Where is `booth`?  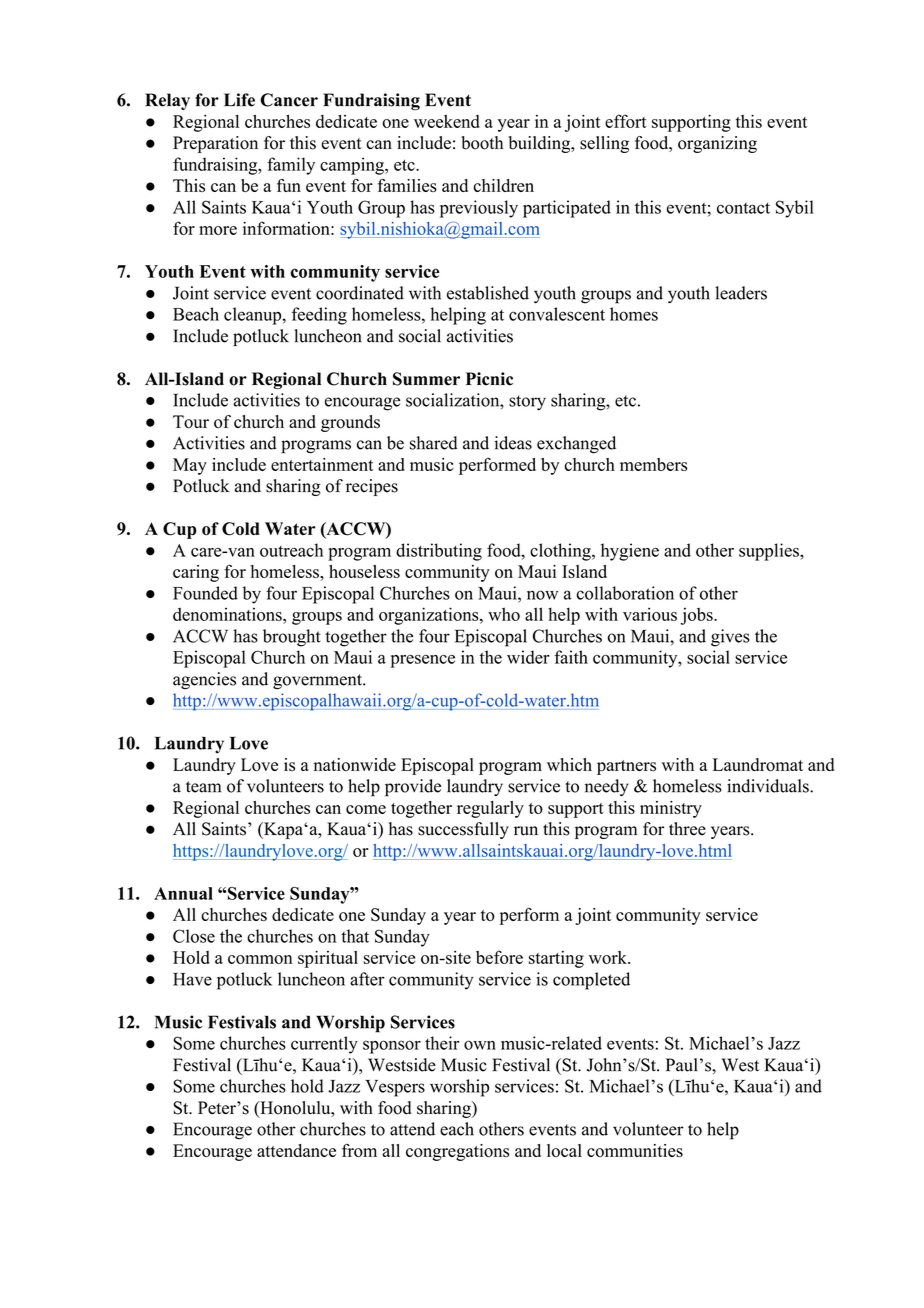
booth is located at coordinates (482, 143).
